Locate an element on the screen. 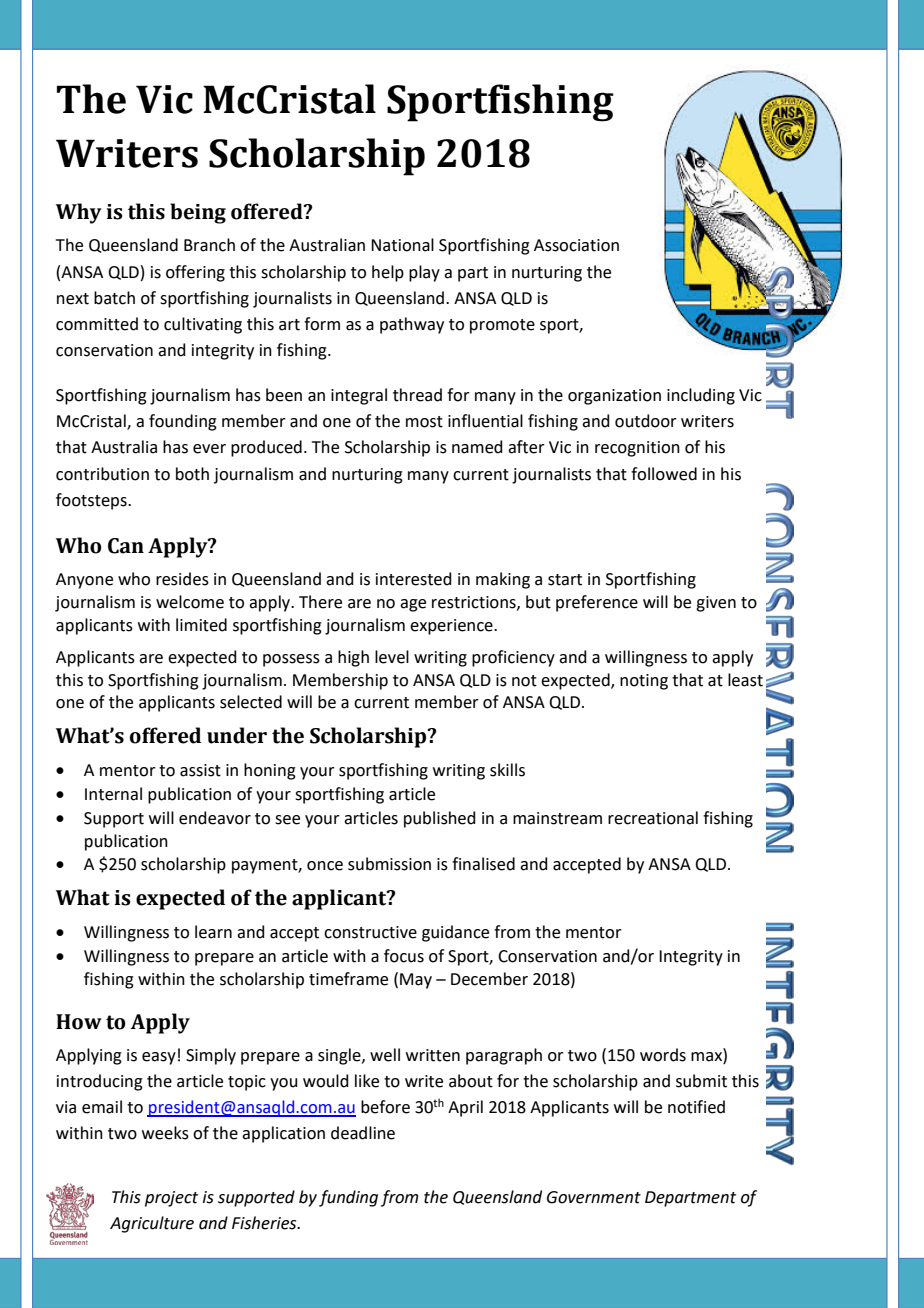 The image size is (924, 1308). Branch is located at coordinates (209, 245).
